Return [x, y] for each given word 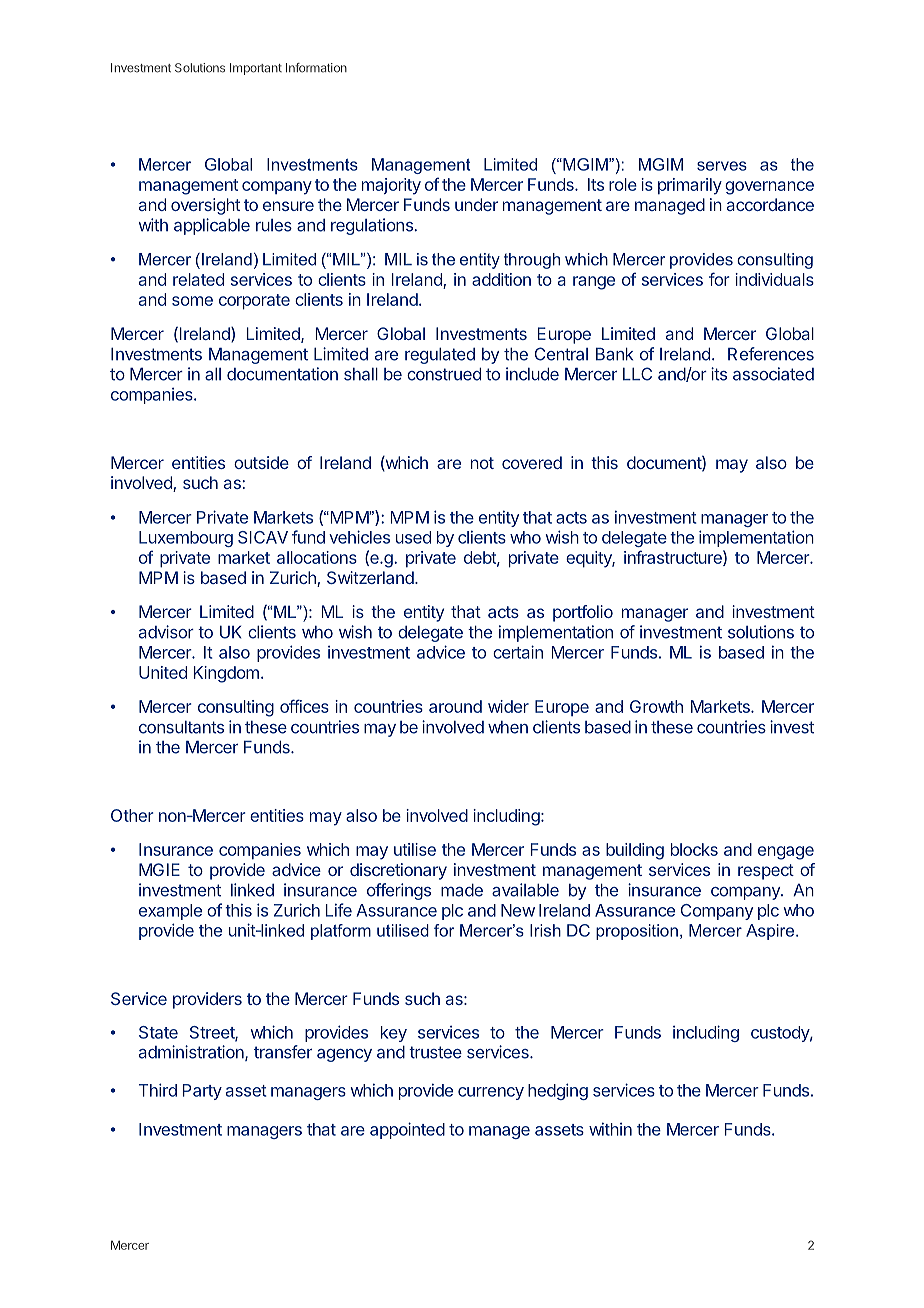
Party [202, 1092]
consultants [181, 727]
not [482, 463]
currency [491, 1093]
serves [722, 166]
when [508, 727]
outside [261, 462]
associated [773, 374]
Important [256, 69]
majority [391, 186]
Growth [656, 706]
